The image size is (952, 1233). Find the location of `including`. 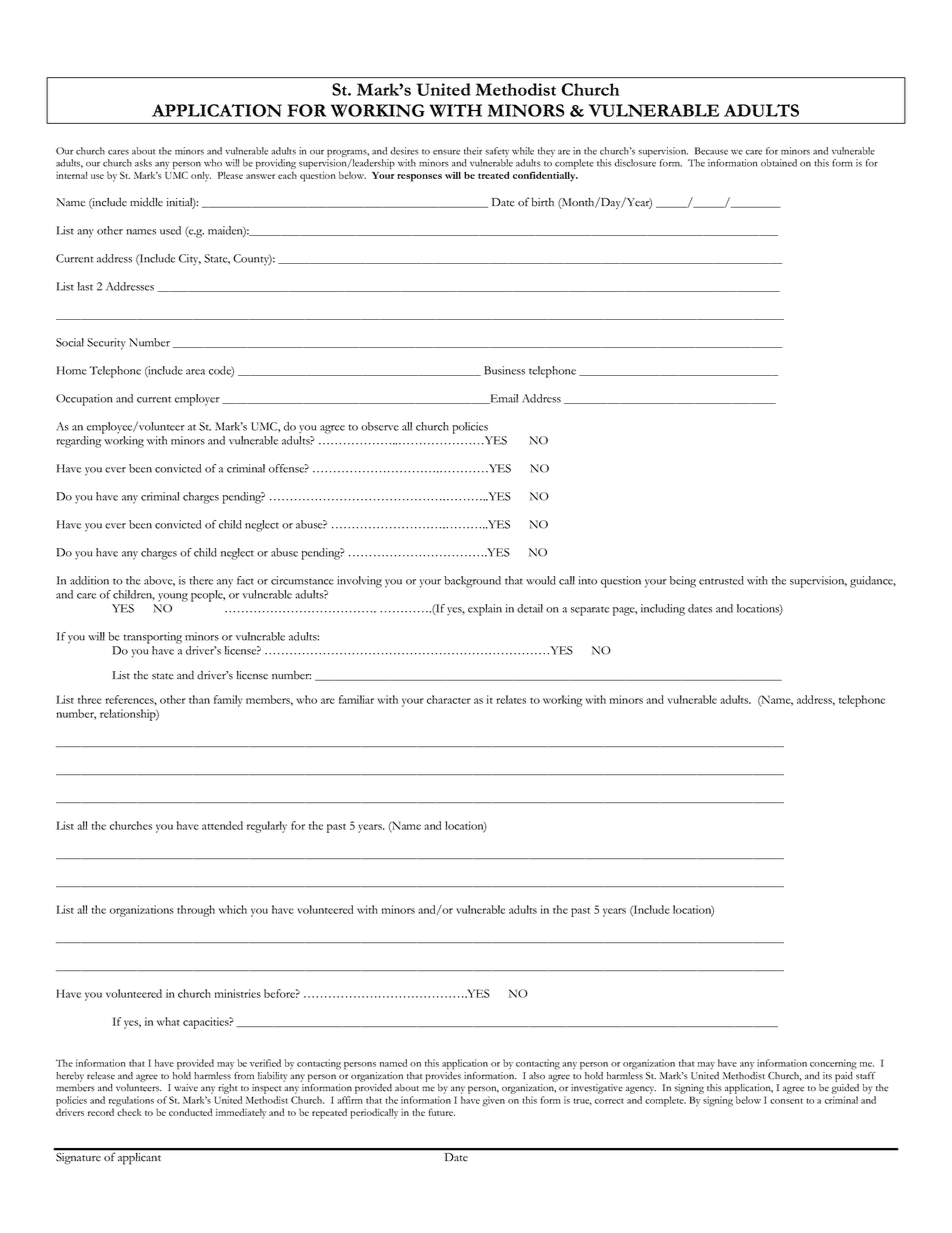

including is located at coordinates (663, 610).
